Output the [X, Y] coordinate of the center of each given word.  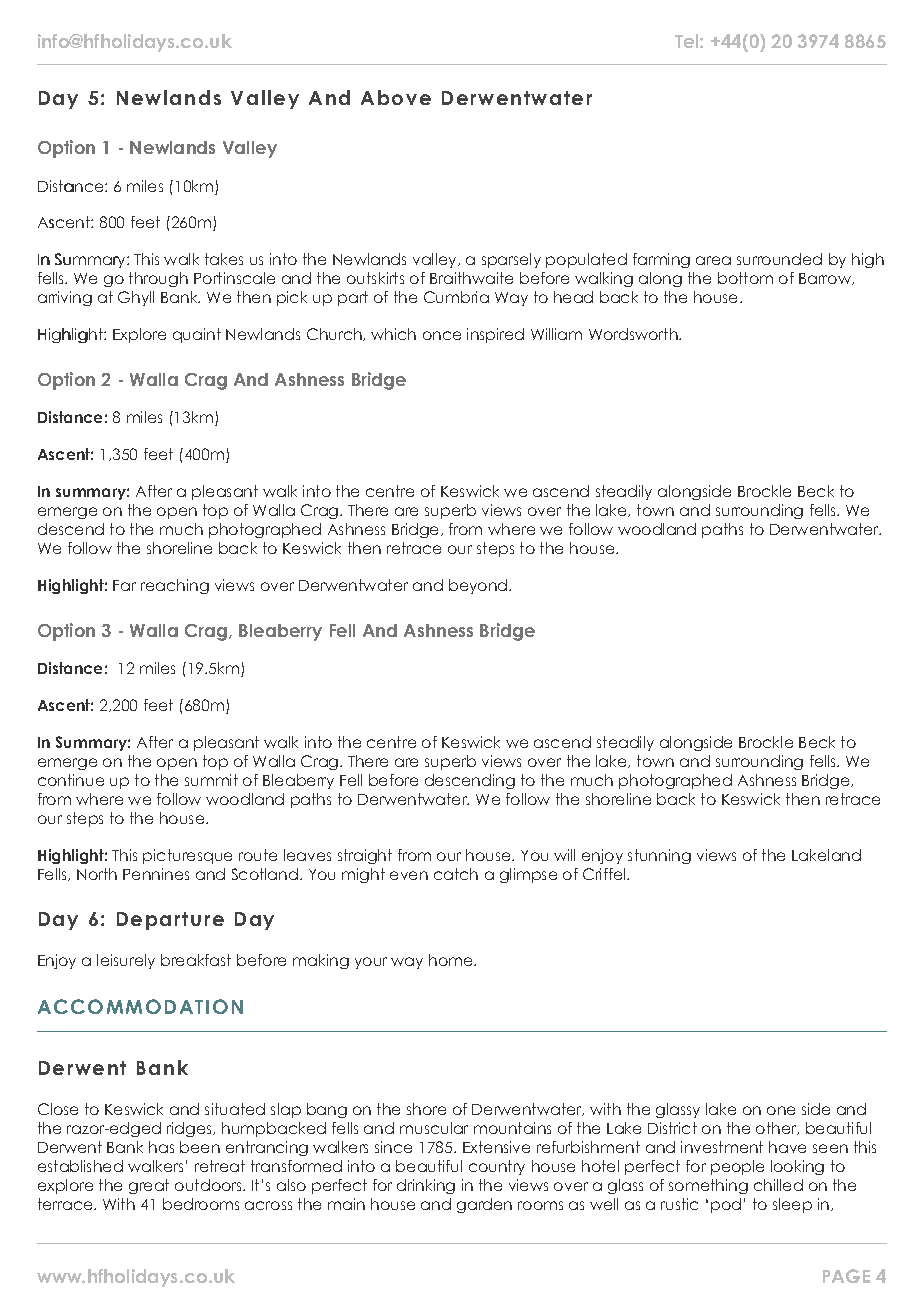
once [442, 335]
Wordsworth [634, 334]
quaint [197, 335]
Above [396, 97]
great [149, 1186]
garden [484, 1205]
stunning [659, 856]
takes [224, 259]
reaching [175, 586]
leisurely [126, 961]
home [452, 960]
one [781, 1110]
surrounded [779, 259]
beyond [479, 586]
